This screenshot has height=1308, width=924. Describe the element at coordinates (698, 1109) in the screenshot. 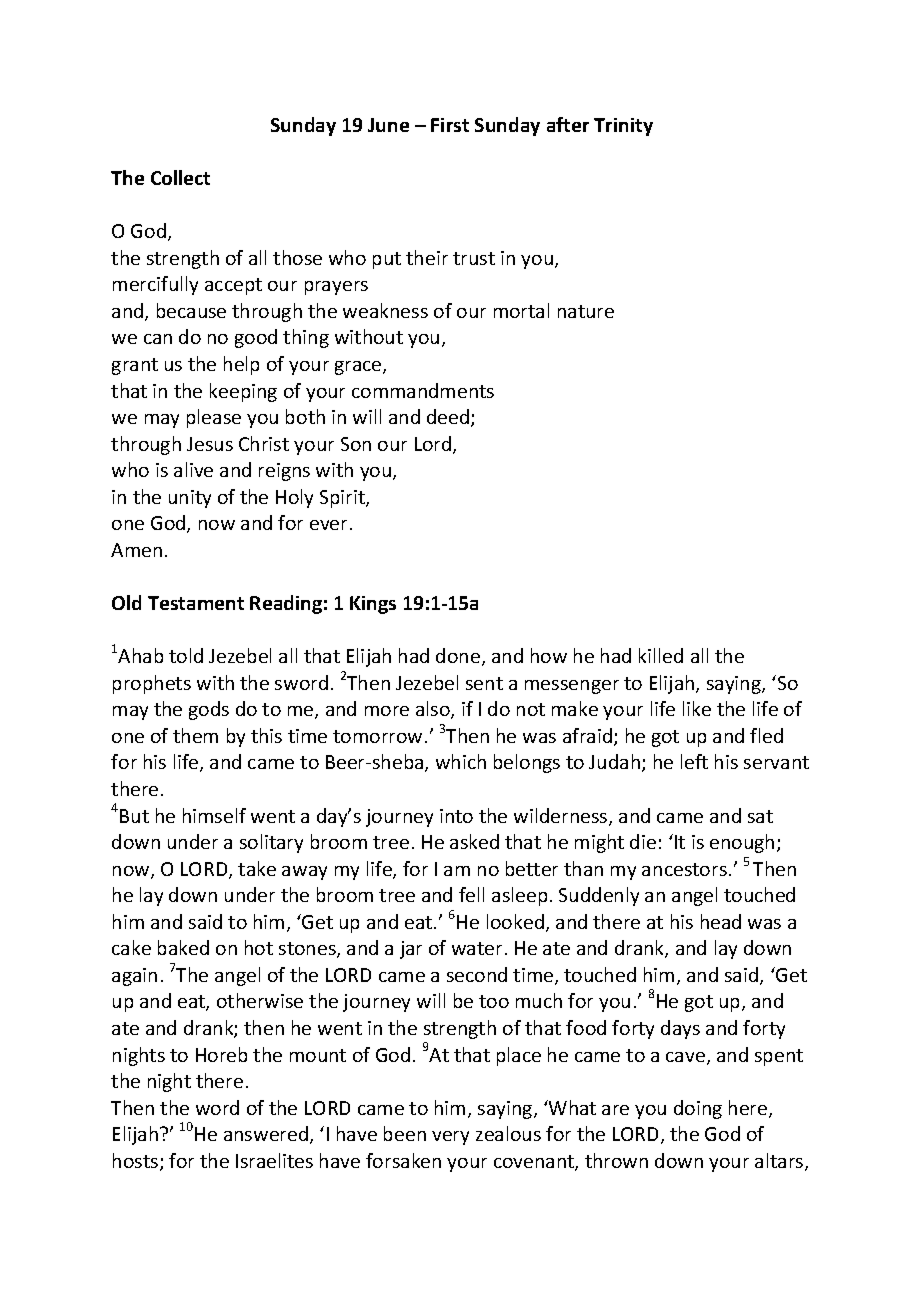

I see `doing` at that location.
